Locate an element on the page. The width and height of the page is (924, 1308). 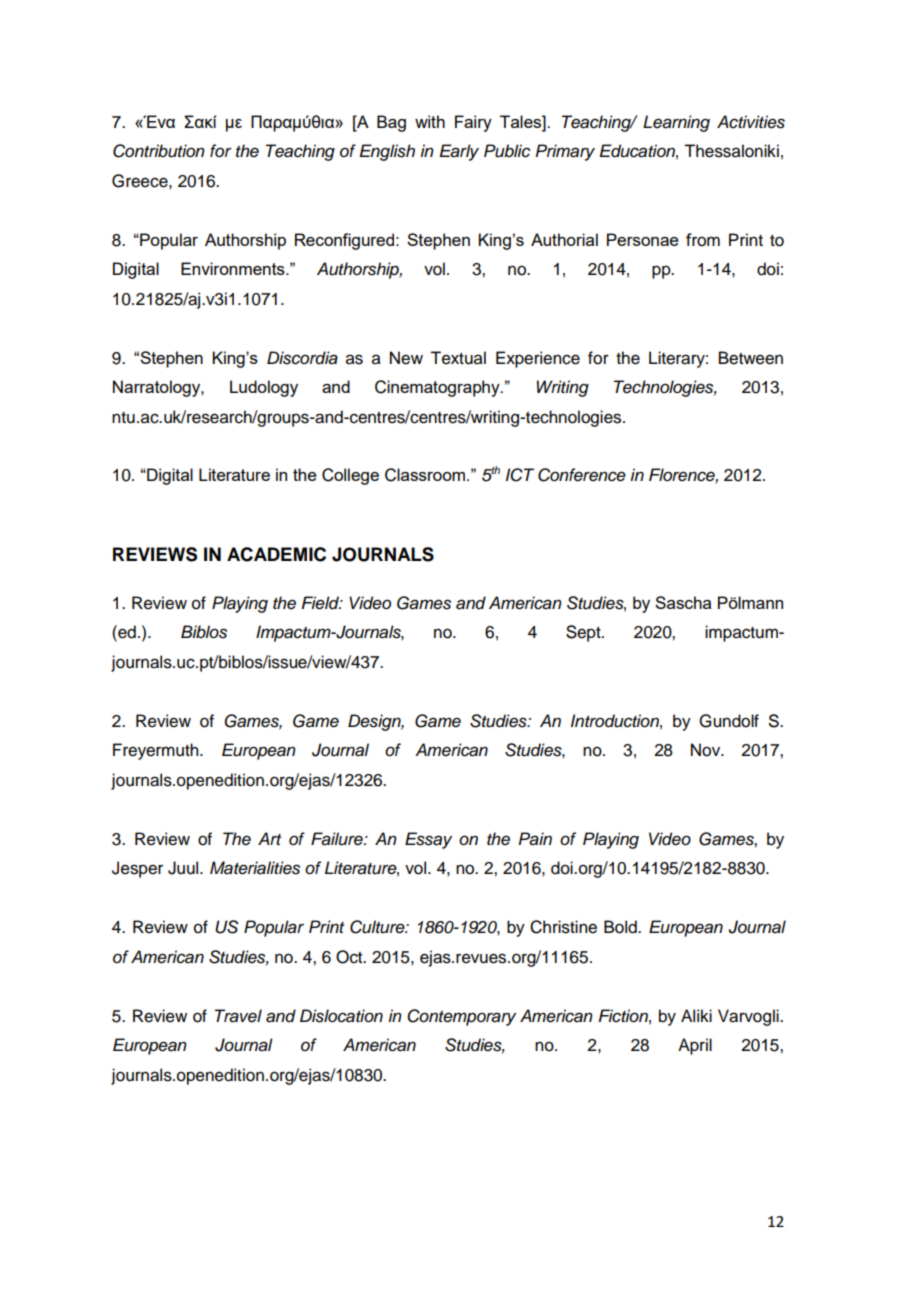
Classroom is located at coordinates (425, 475).
